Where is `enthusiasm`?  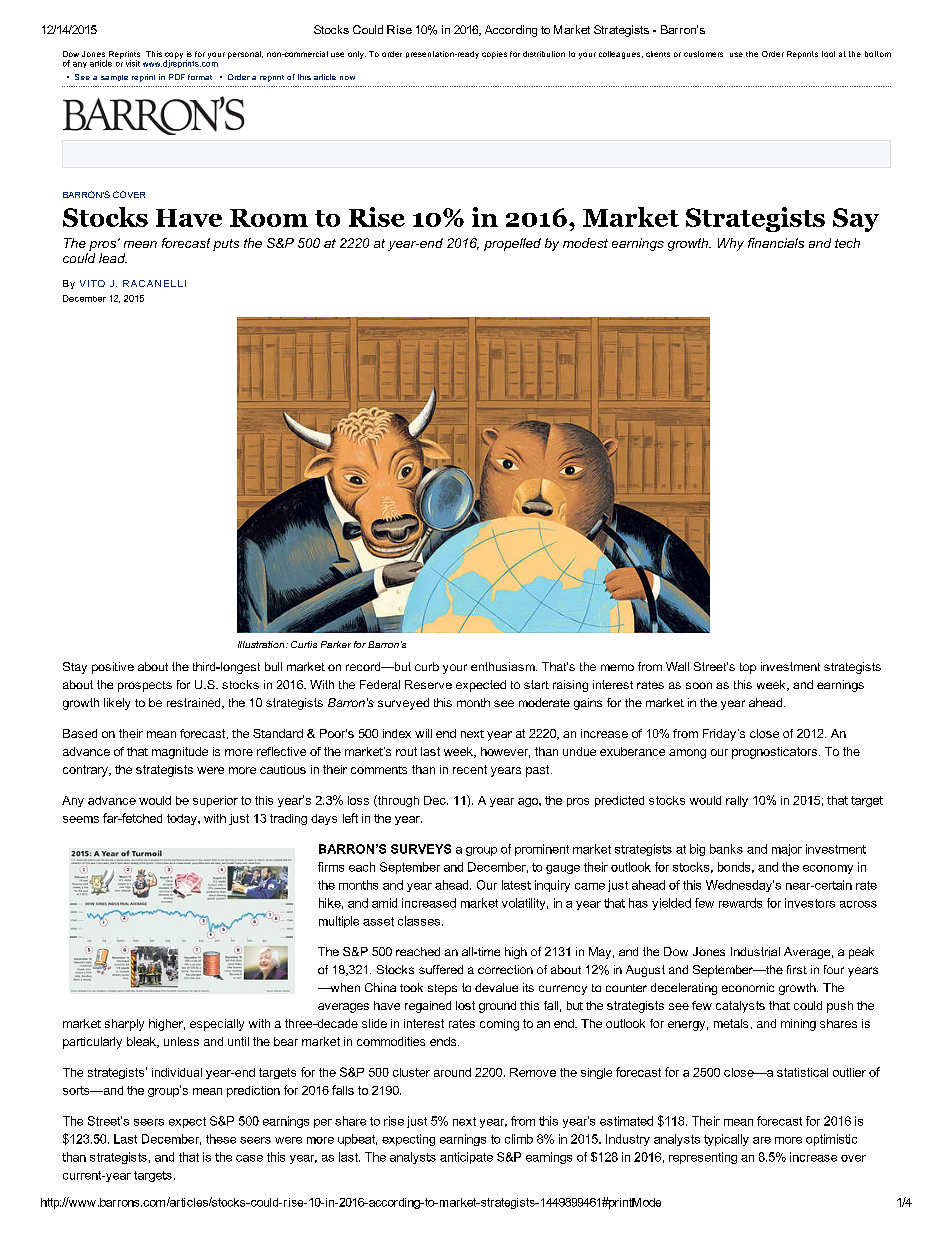 enthusiasm is located at coordinates (504, 666).
